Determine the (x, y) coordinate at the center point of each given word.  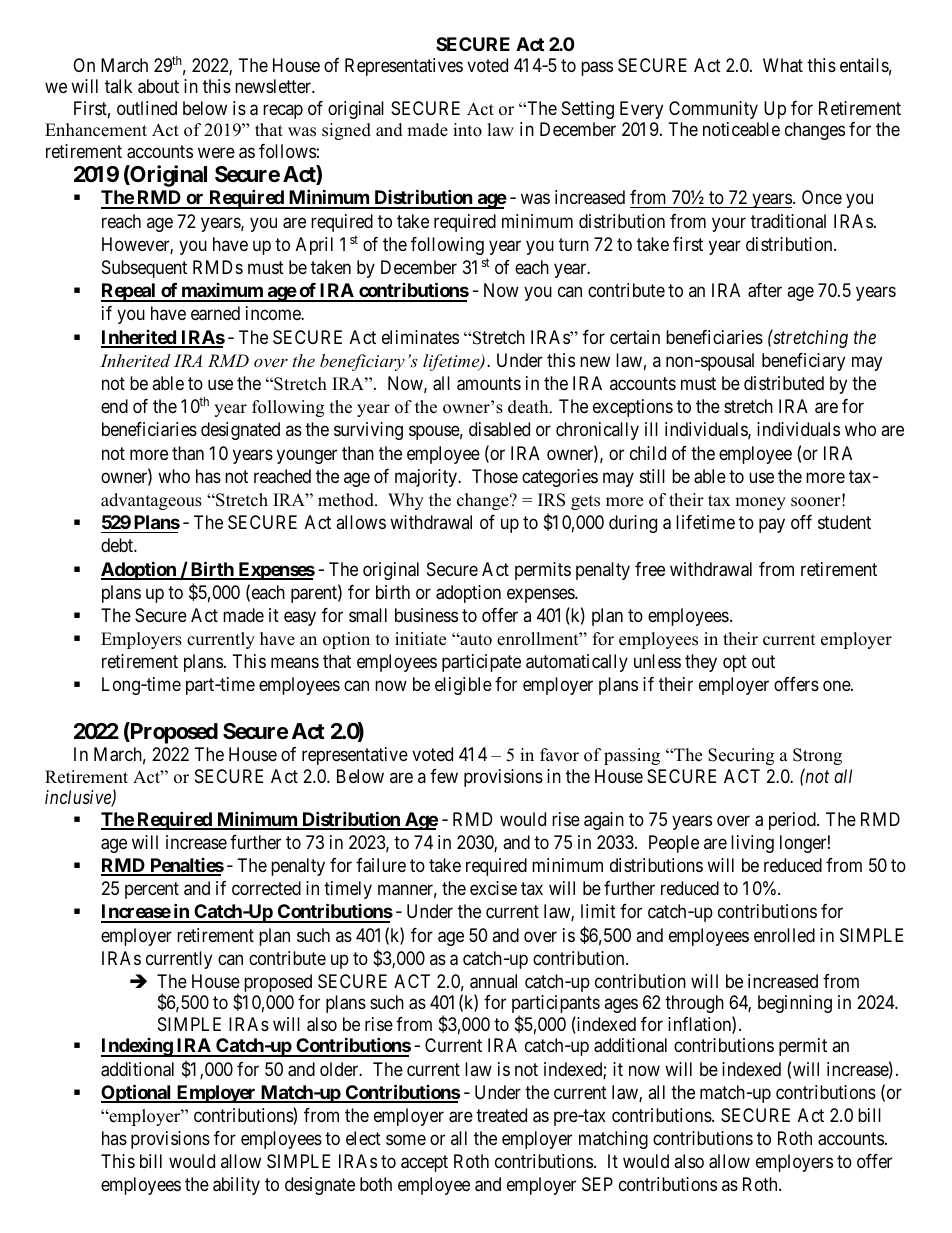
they (701, 663)
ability (236, 1186)
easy (300, 618)
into (467, 130)
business (426, 615)
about (158, 86)
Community (713, 110)
